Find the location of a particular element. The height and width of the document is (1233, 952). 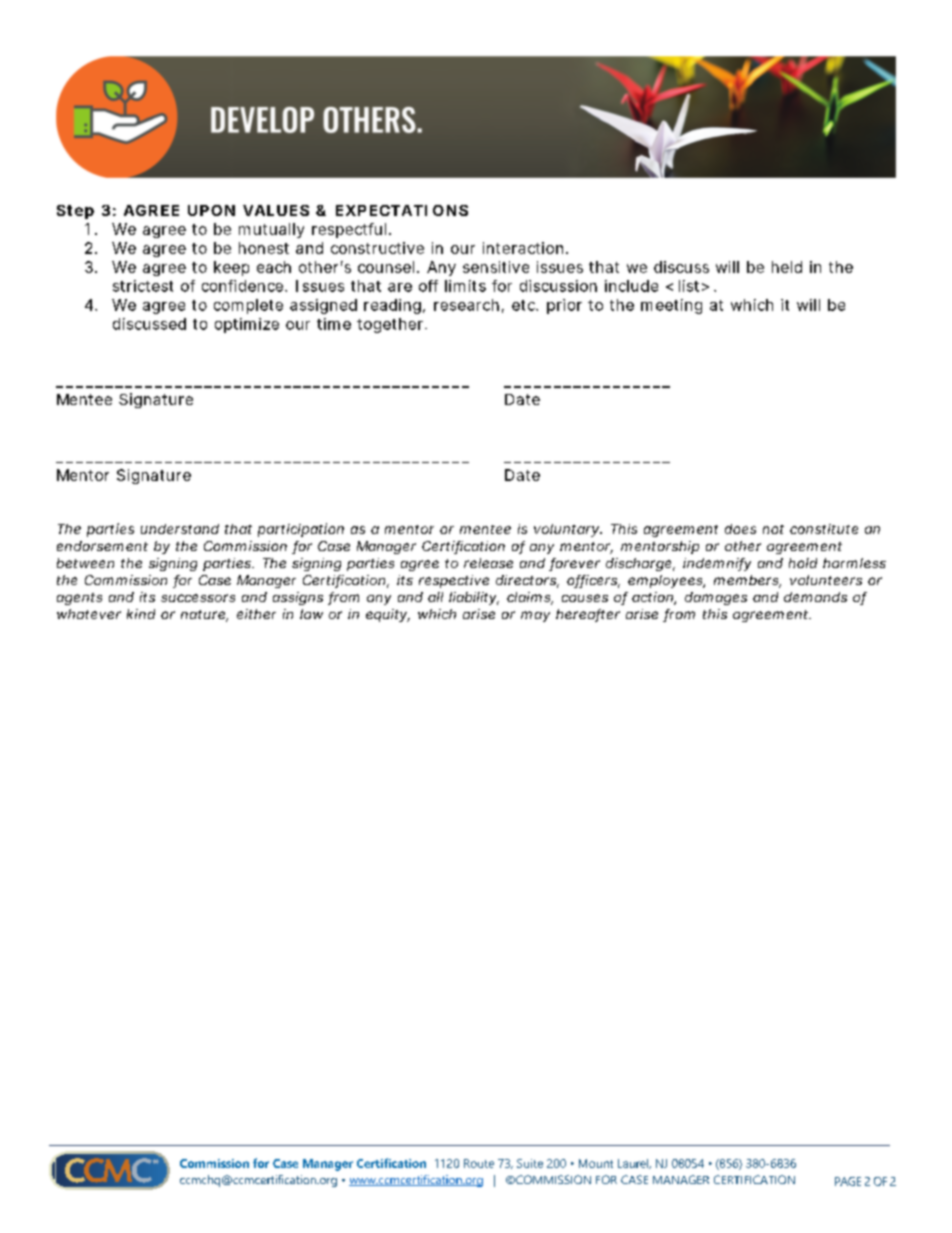

UPON is located at coordinates (211, 210).
